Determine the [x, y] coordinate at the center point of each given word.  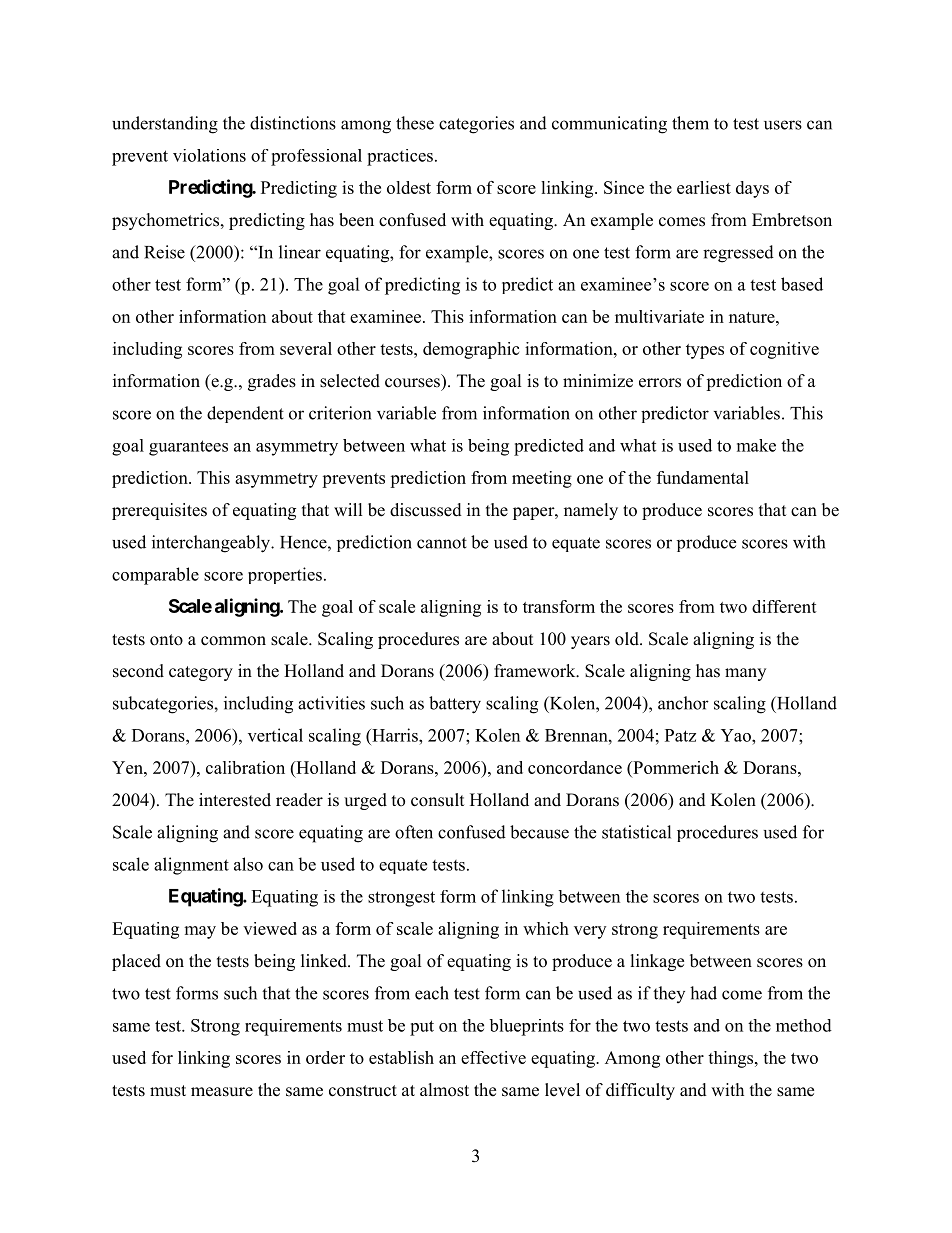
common [233, 641]
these [415, 123]
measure [222, 1092]
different [784, 606]
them [690, 123]
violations [209, 155]
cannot [442, 543]
